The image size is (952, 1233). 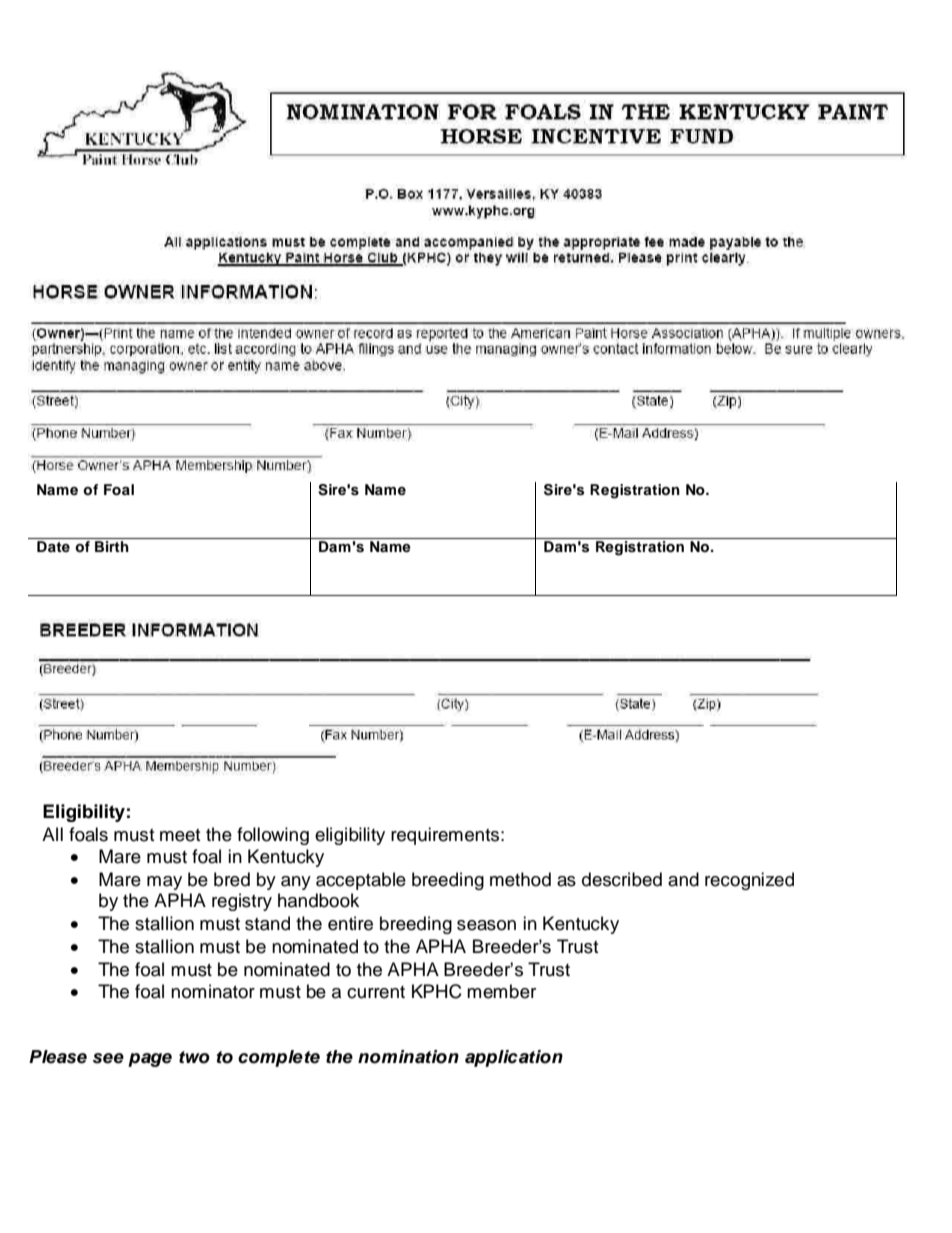 What do you see at coordinates (242, 902) in the document?
I see `registry` at bounding box center [242, 902].
